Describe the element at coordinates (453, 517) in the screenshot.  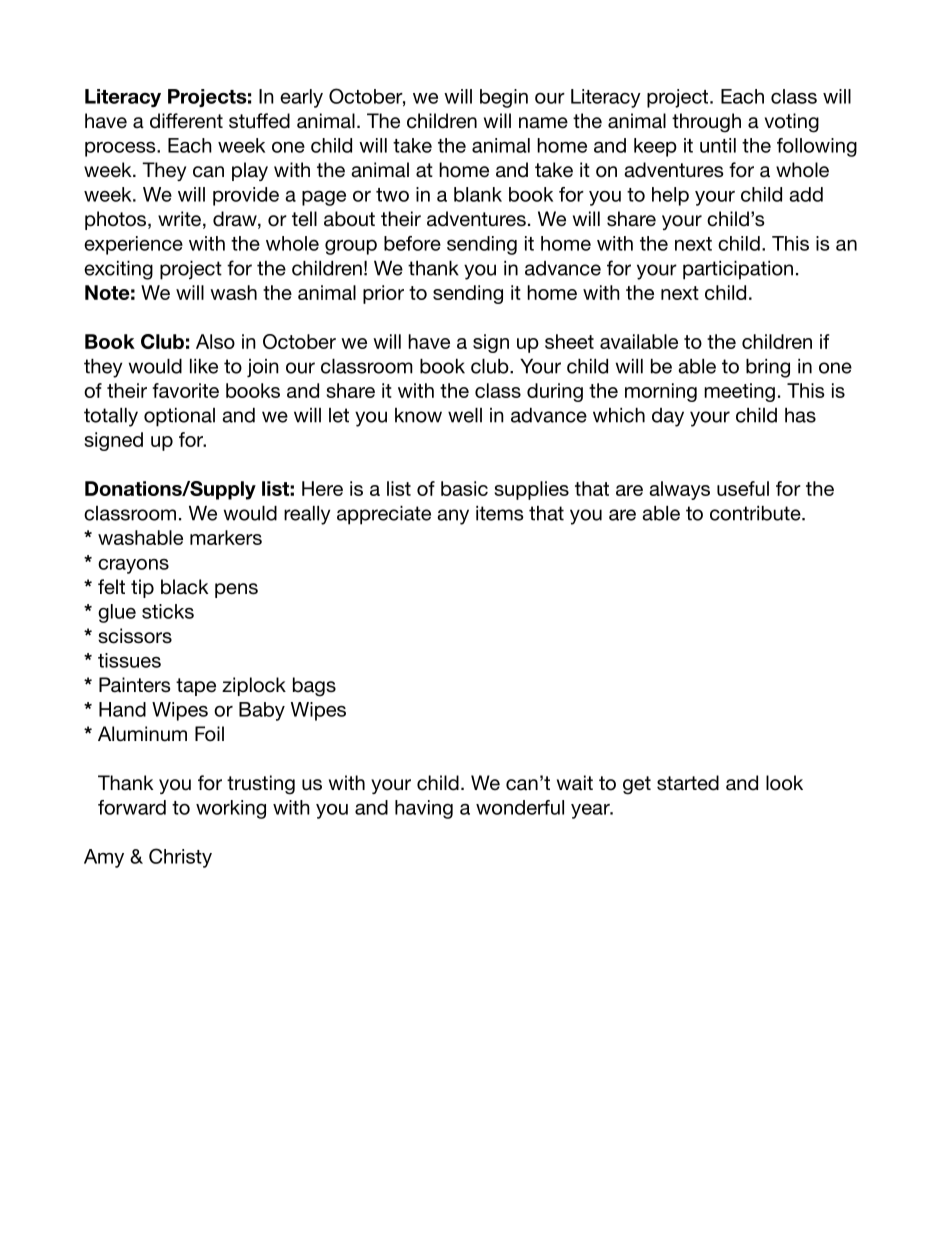
I see `any` at that location.
